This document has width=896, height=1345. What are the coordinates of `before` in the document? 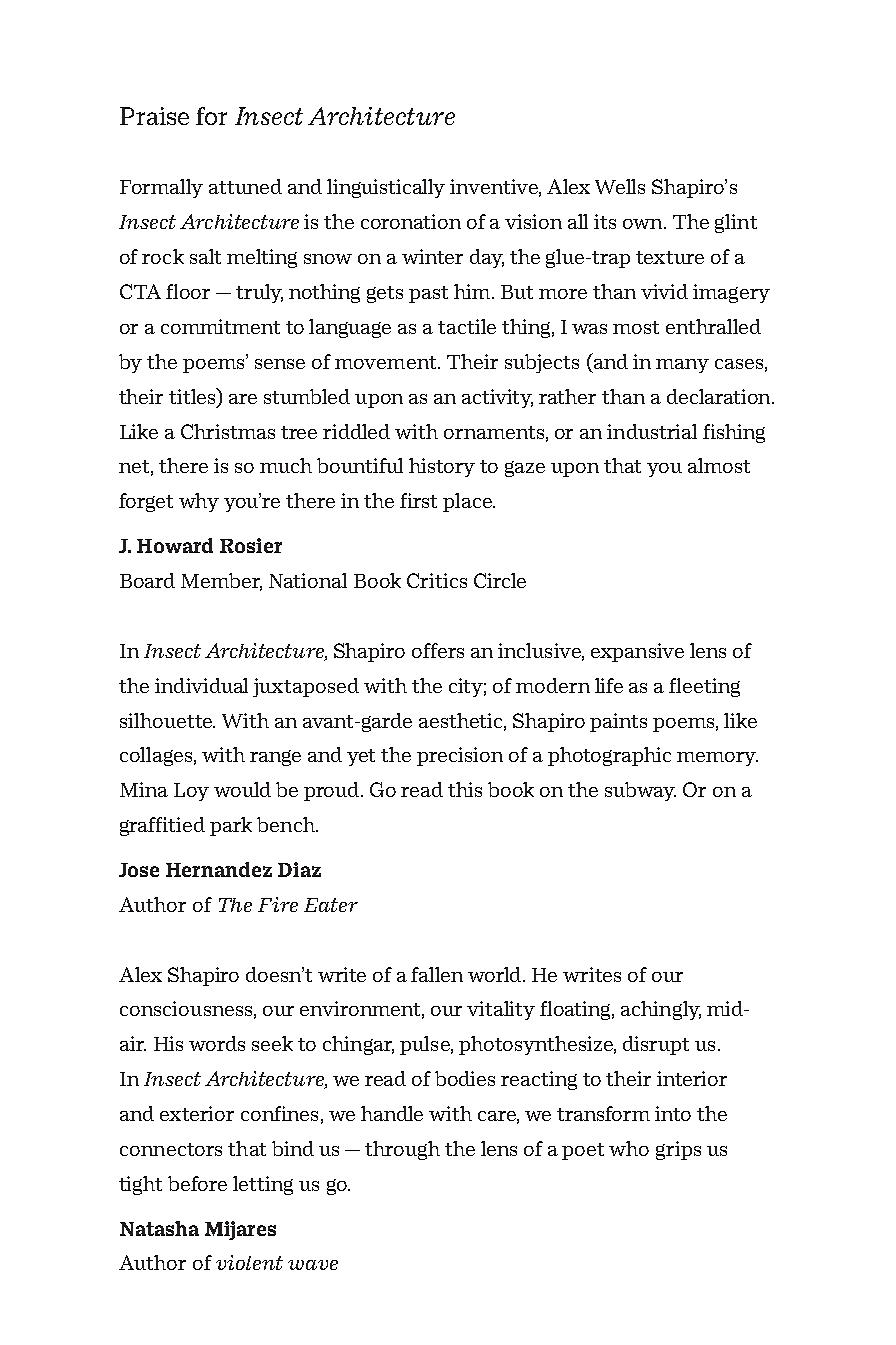 It's located at (197, 1183).
